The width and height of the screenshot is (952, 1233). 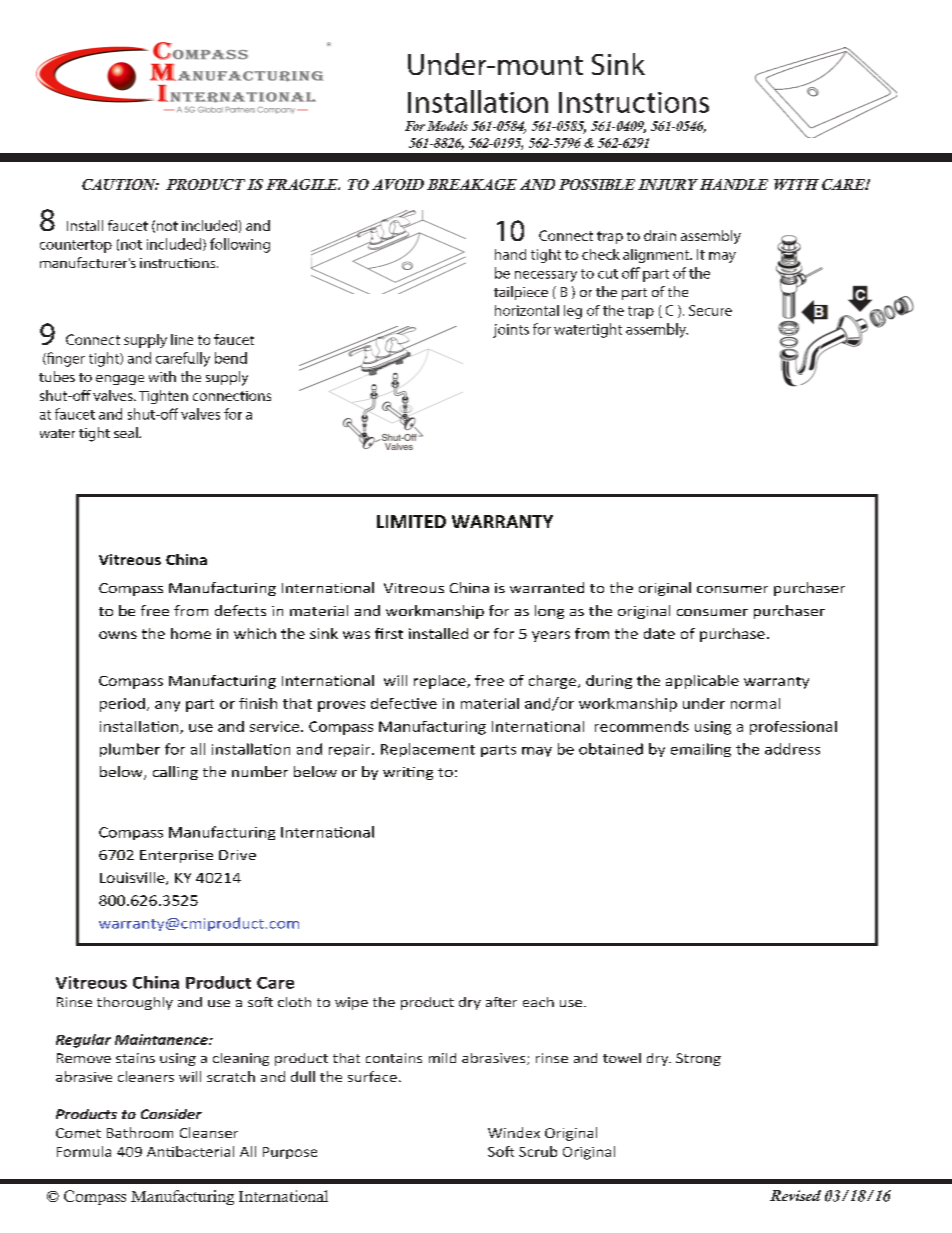 I want to click on Revised, so click(x=795, y=1195).
